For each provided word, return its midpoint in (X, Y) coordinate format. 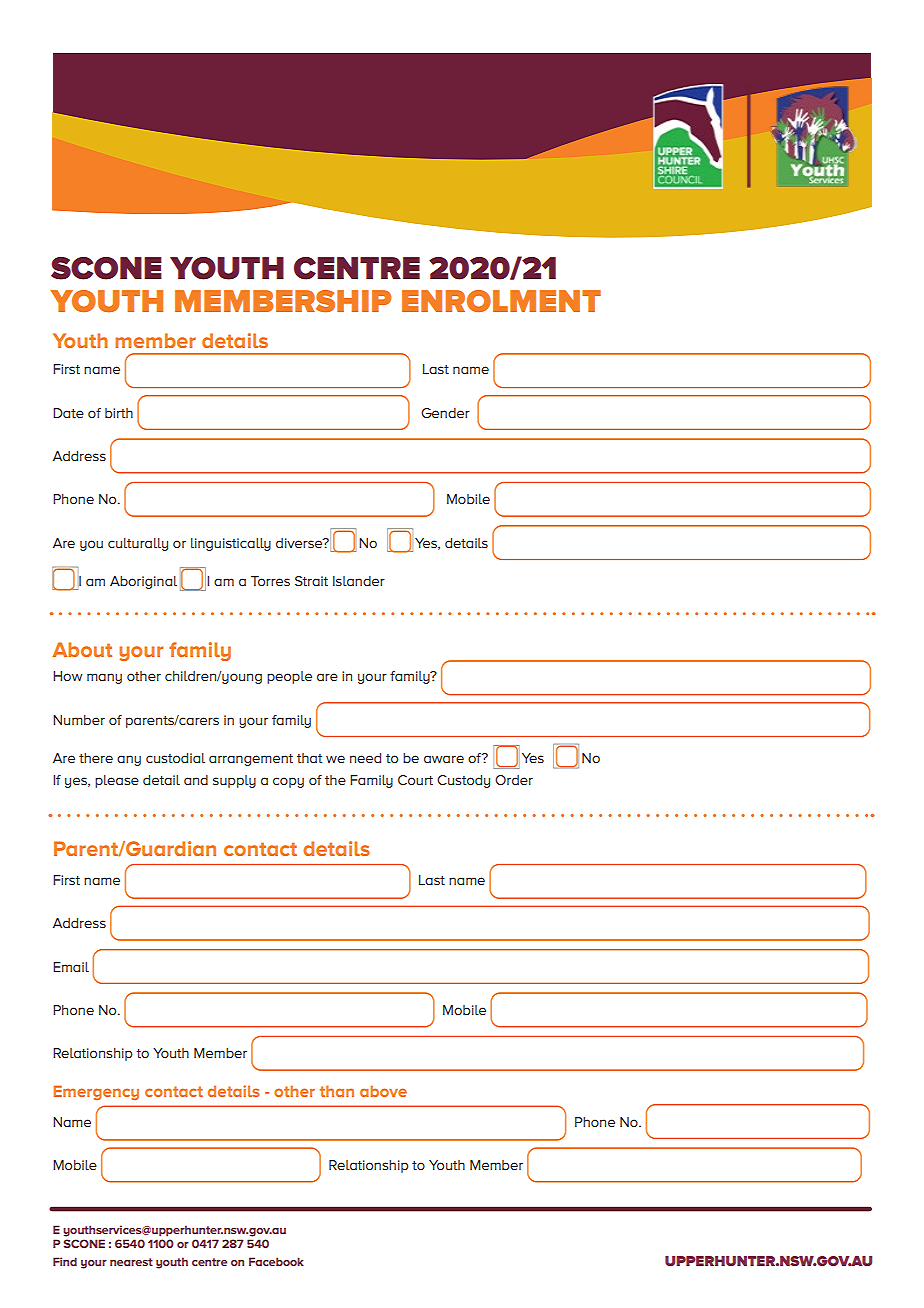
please (117, 781)
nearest (131, 1262)
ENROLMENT (501, 301)
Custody (463, 781)
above (383, 1091)
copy (288, 782)
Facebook (276, 1261)
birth (119, 413)
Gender (445, 413)
